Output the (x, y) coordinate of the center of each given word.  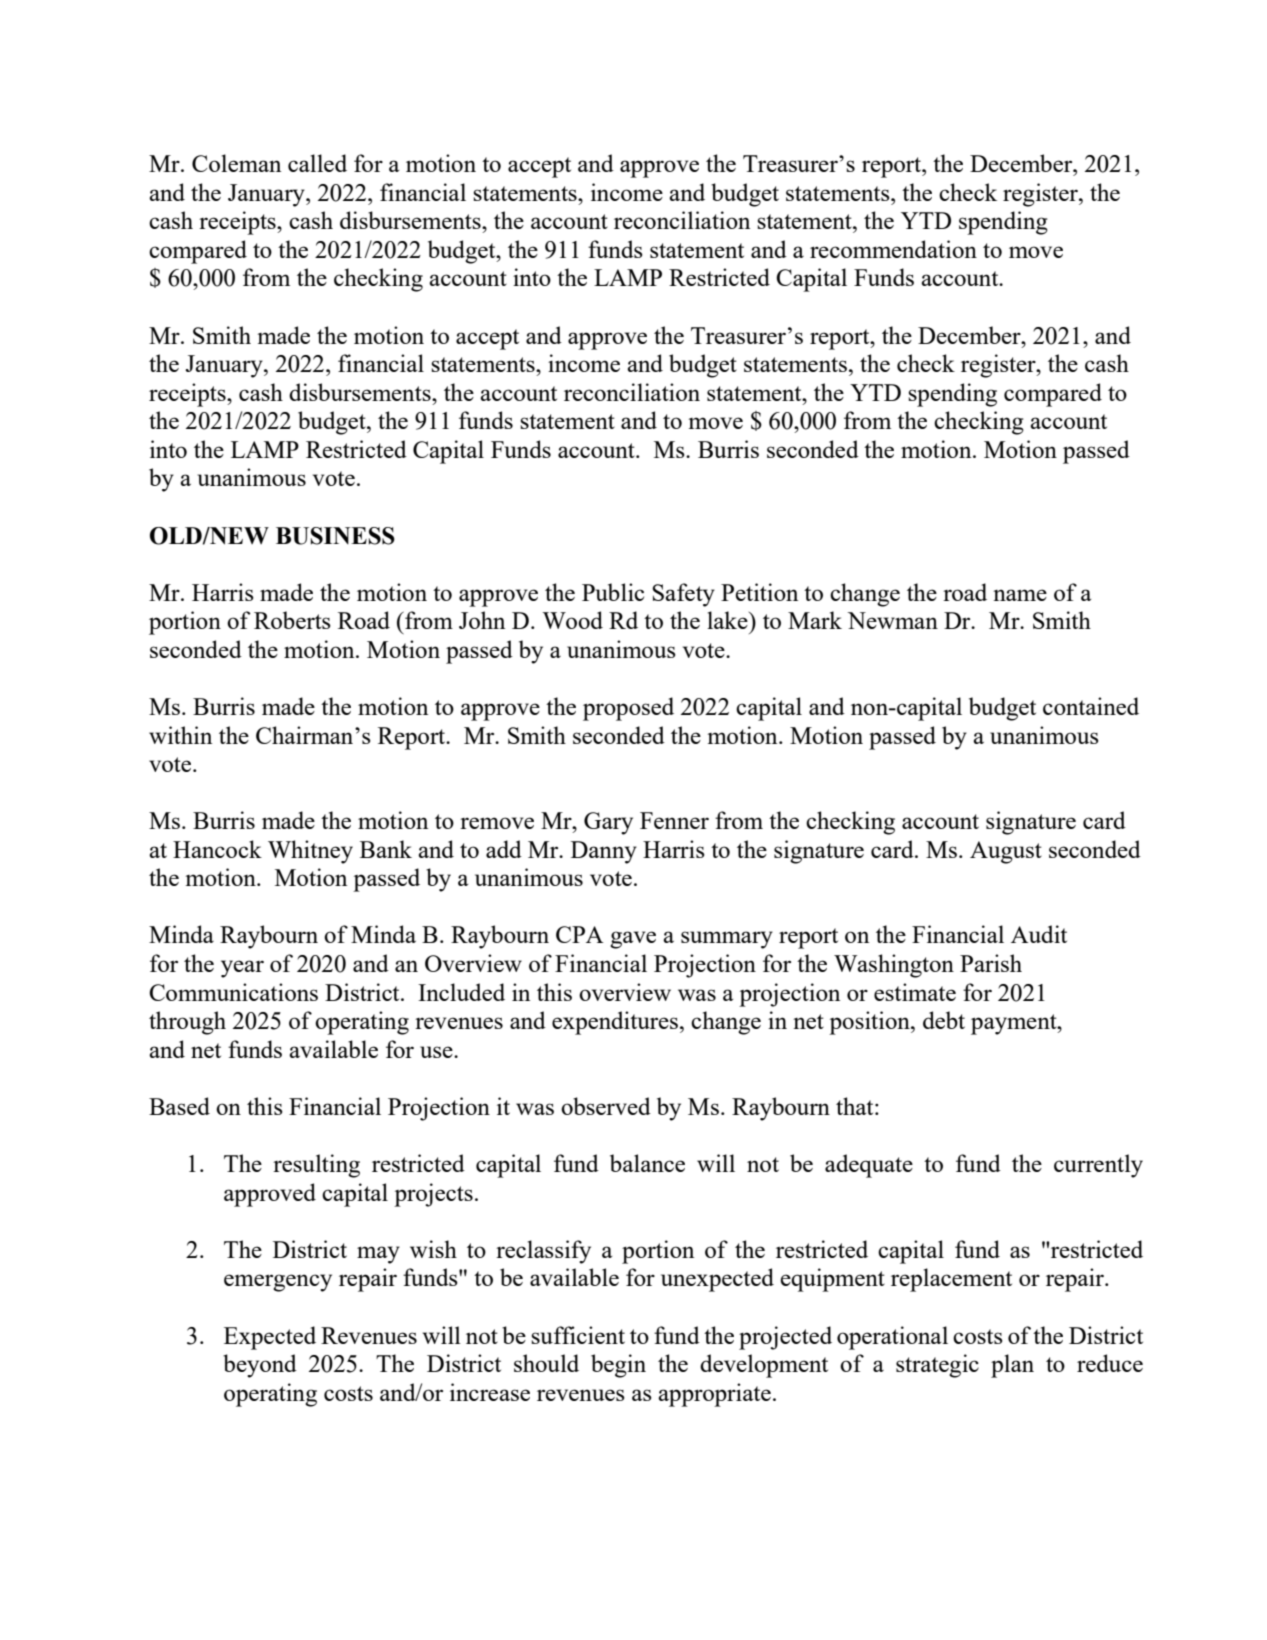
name (1020, 595)
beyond (260, 1366)
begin (618, 1366)
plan (1012, 1366)
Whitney (310, 852)
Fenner (674, 820)
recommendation (893, 249)
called (317, 163)
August (1006, 852)
